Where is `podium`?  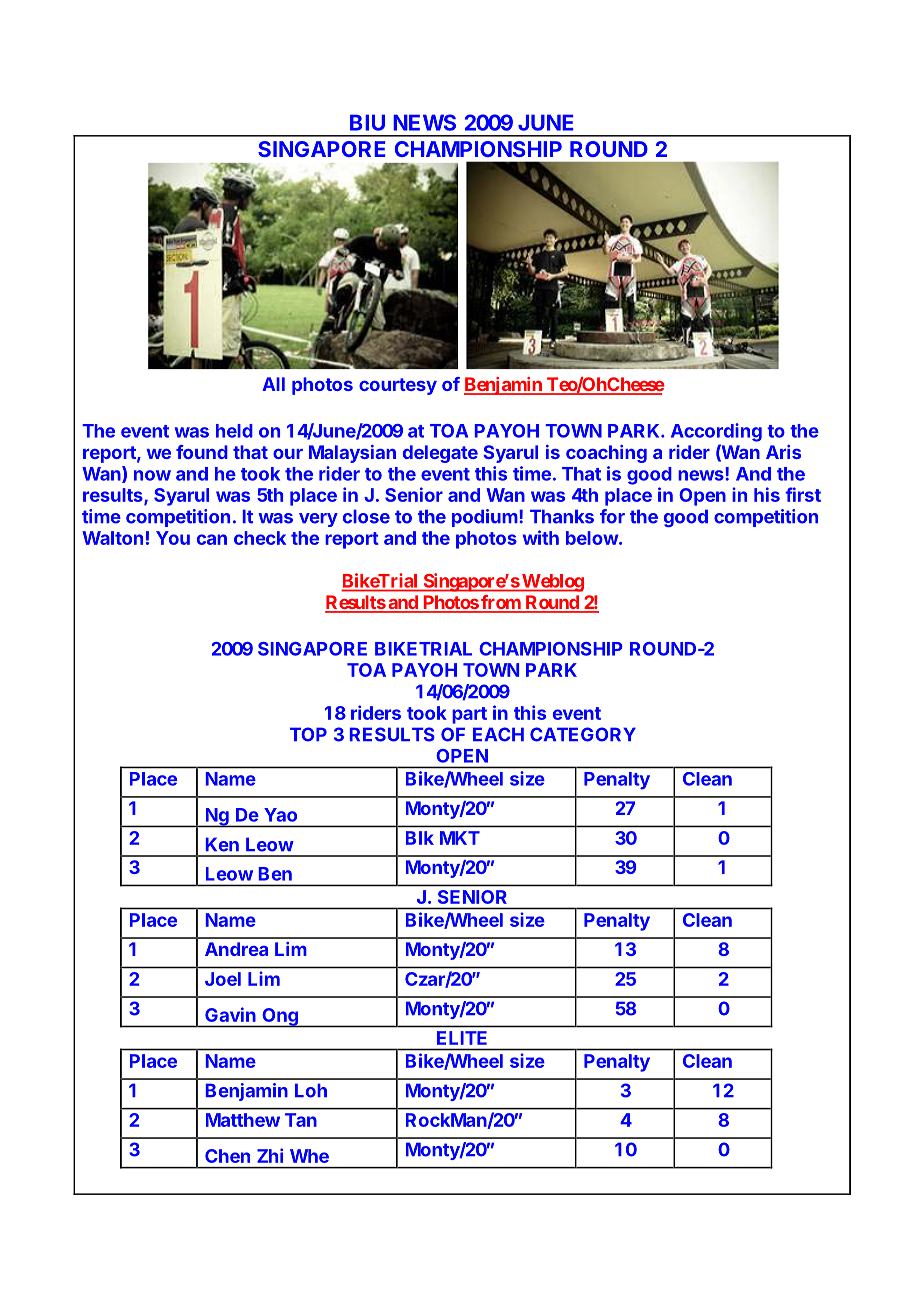
podium is located at coordinates (485, 518).
